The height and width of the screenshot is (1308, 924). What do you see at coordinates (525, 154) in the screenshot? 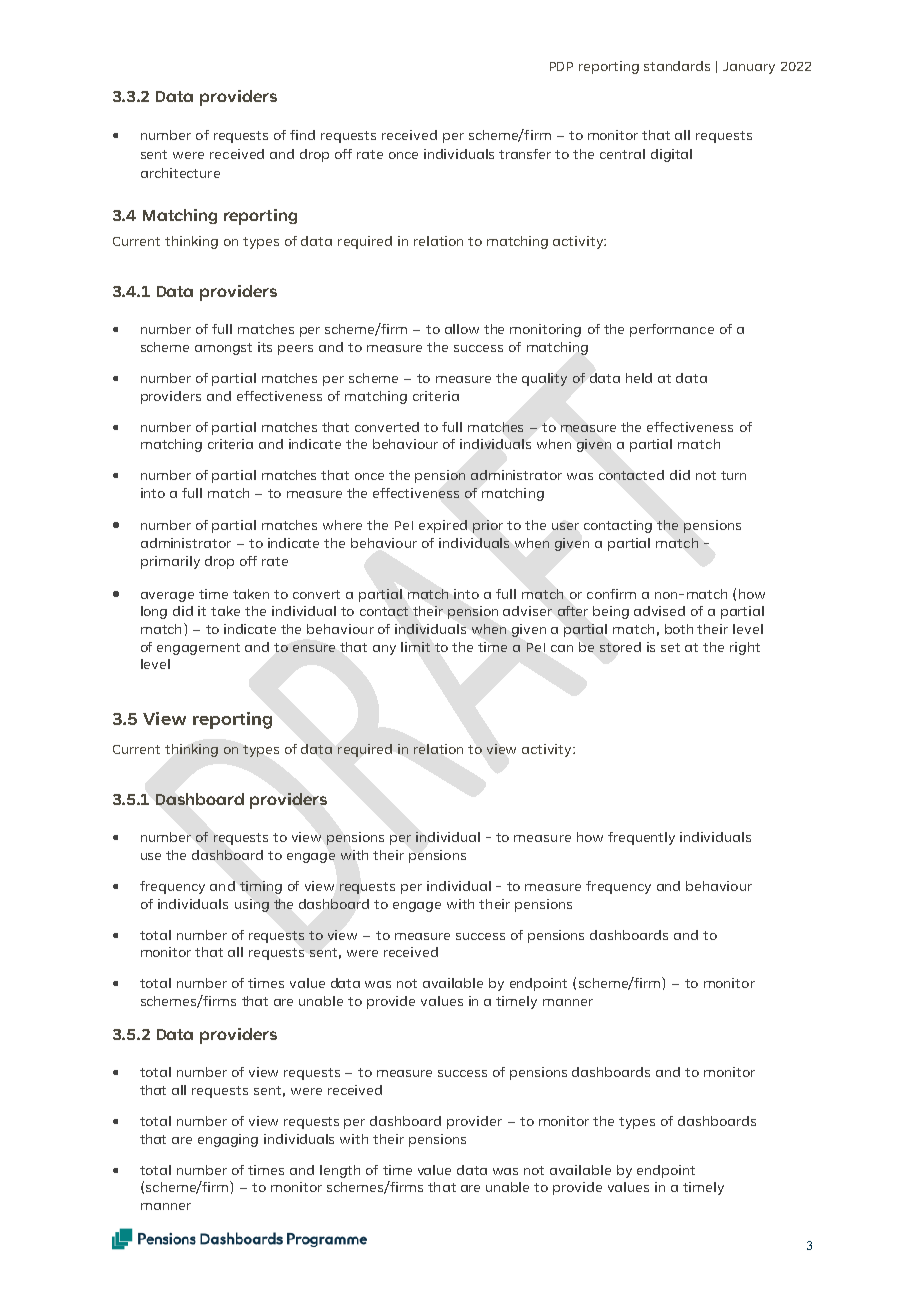
I see `transfer` at bounding box center [525, 154].
